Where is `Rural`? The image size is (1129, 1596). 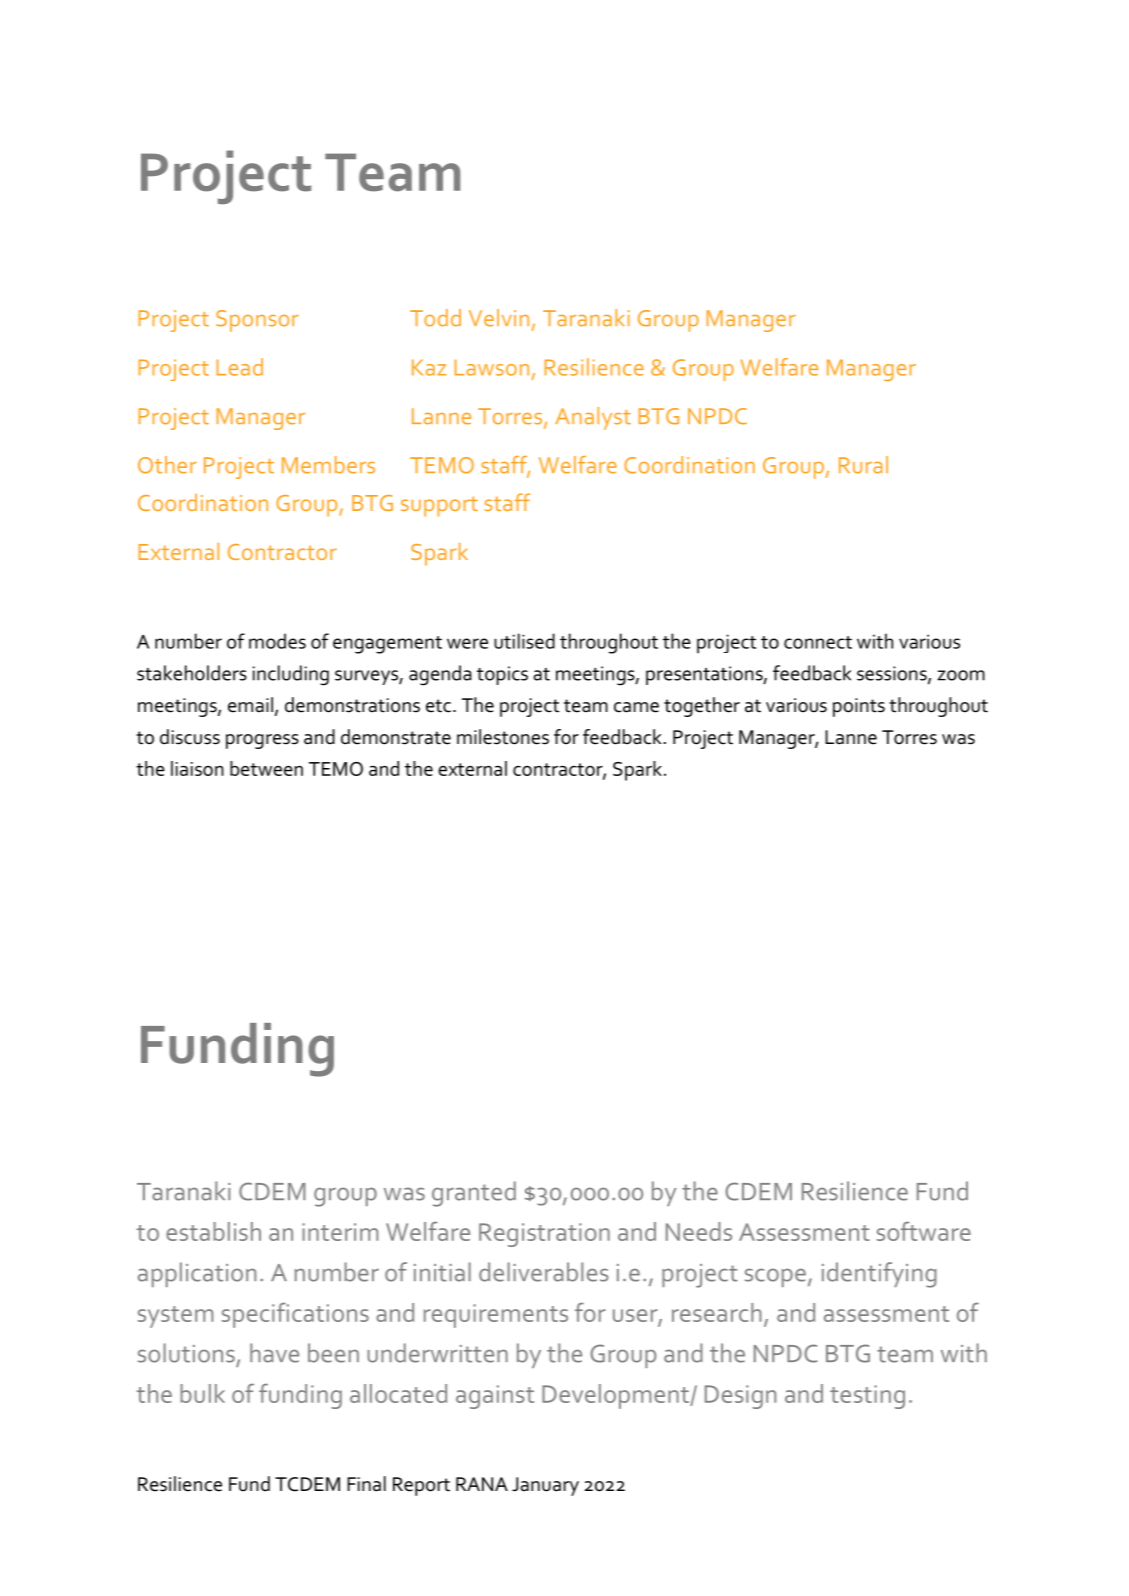 Rural is located at coordinates (863, 465).
